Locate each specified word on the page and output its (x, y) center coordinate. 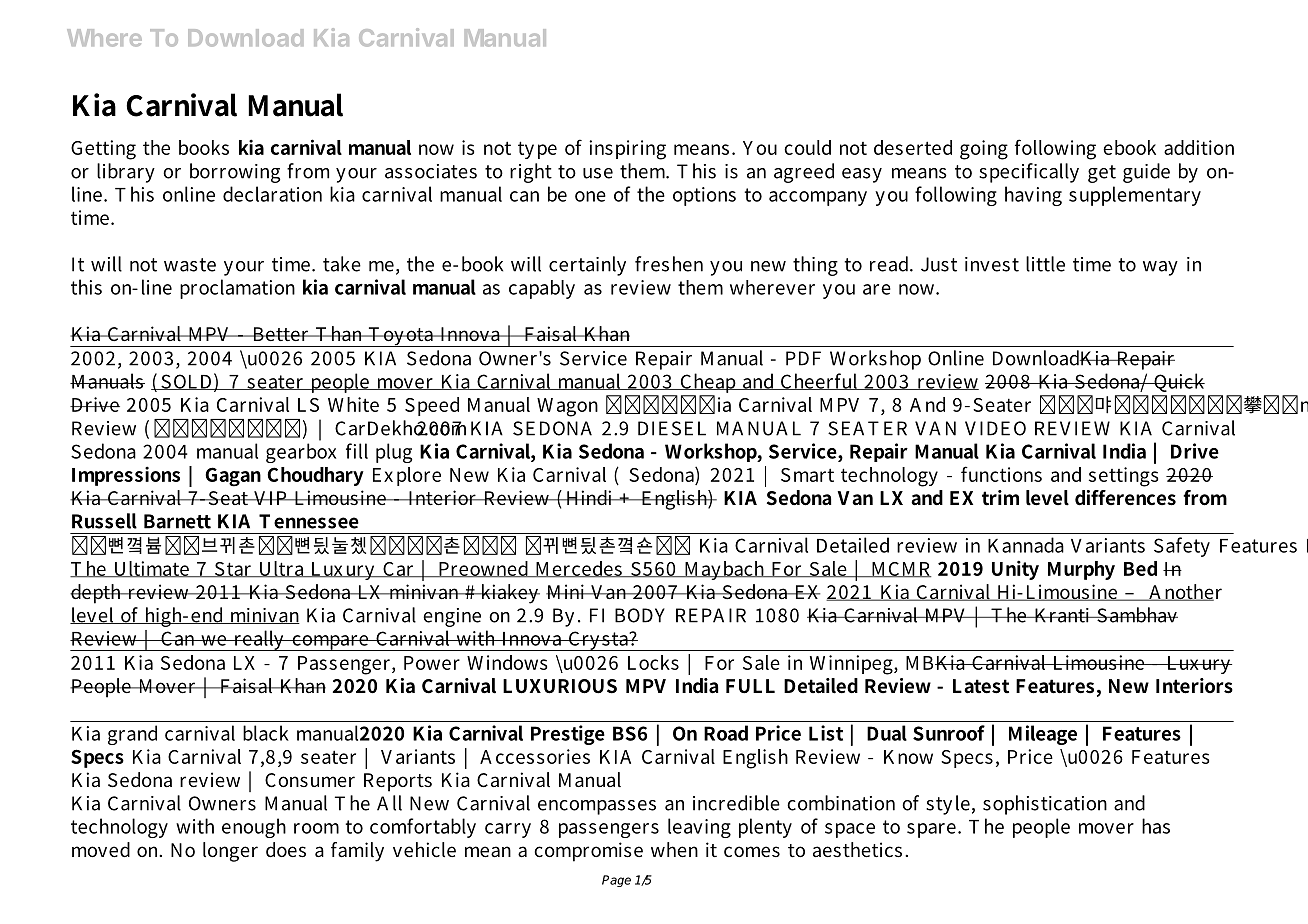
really (259, 640)
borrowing (235, 173)
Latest (981, 686)
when (674, 849)
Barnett (177, 521)
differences (1125, 498)
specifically (1029, 173)
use (598, 173)
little (1045, 264)
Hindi (589, 497)
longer (230, 852)
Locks (653, 662)
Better (281, 334)
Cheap (708, 384)
